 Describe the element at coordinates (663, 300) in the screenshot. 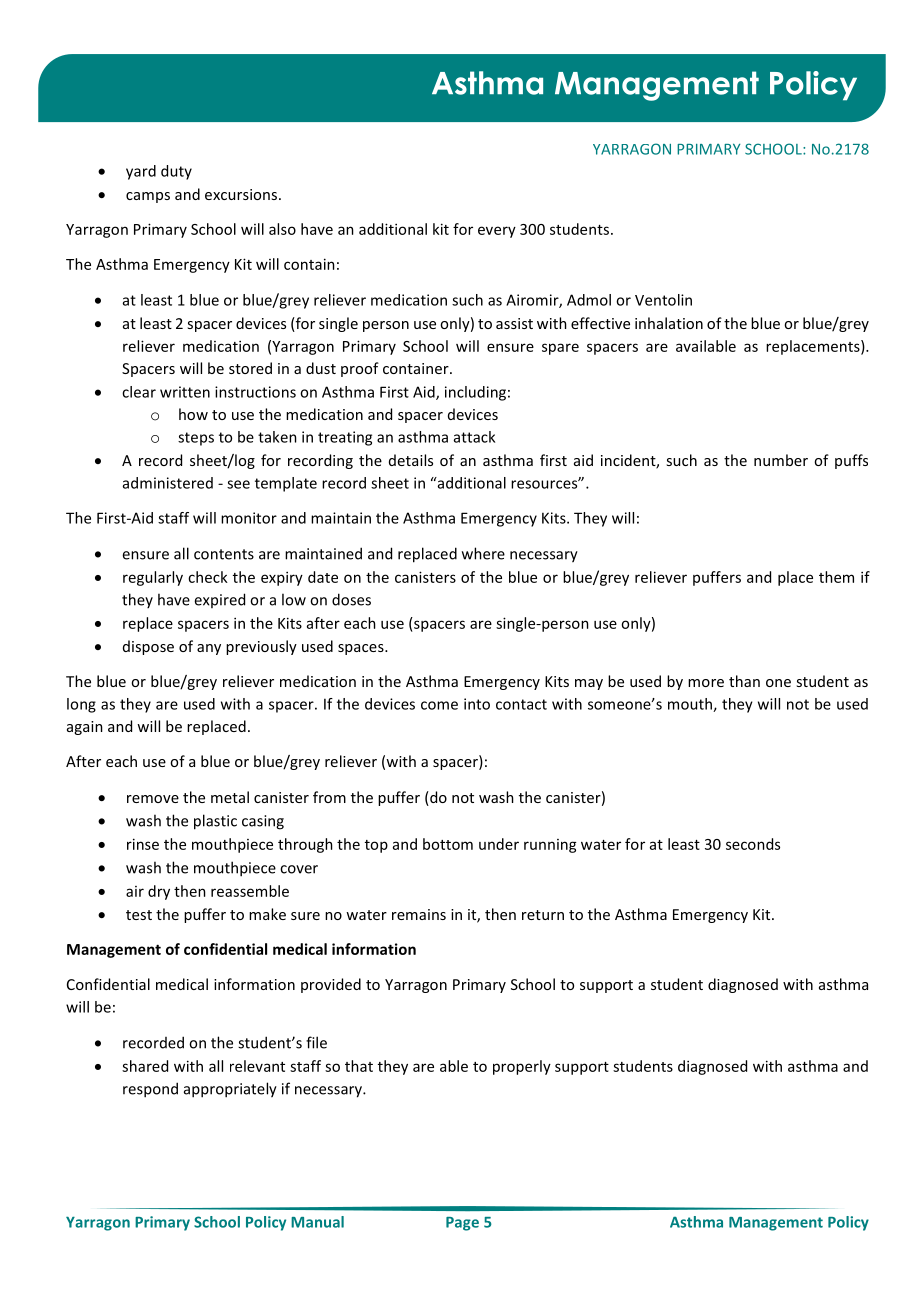

I see `Ventolin` at that location.
